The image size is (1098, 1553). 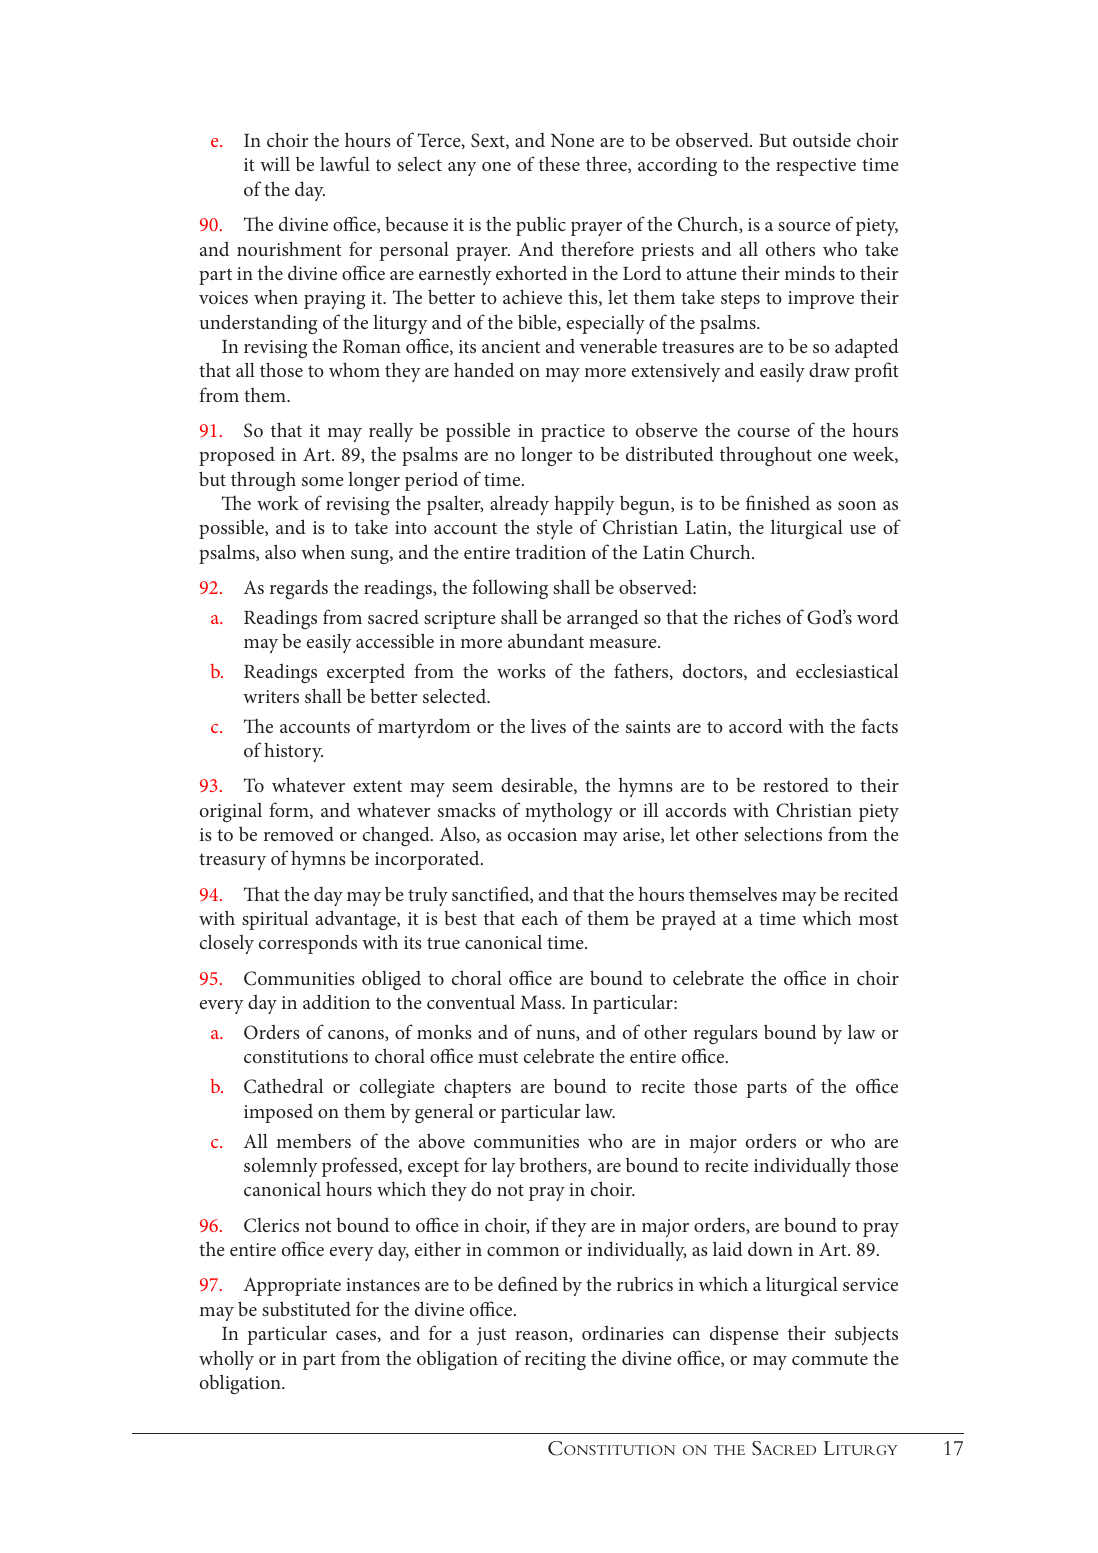 What do you see at coordinates (559, 163) in the screenshot?
I see `these` at bounding box center [559, 163].
